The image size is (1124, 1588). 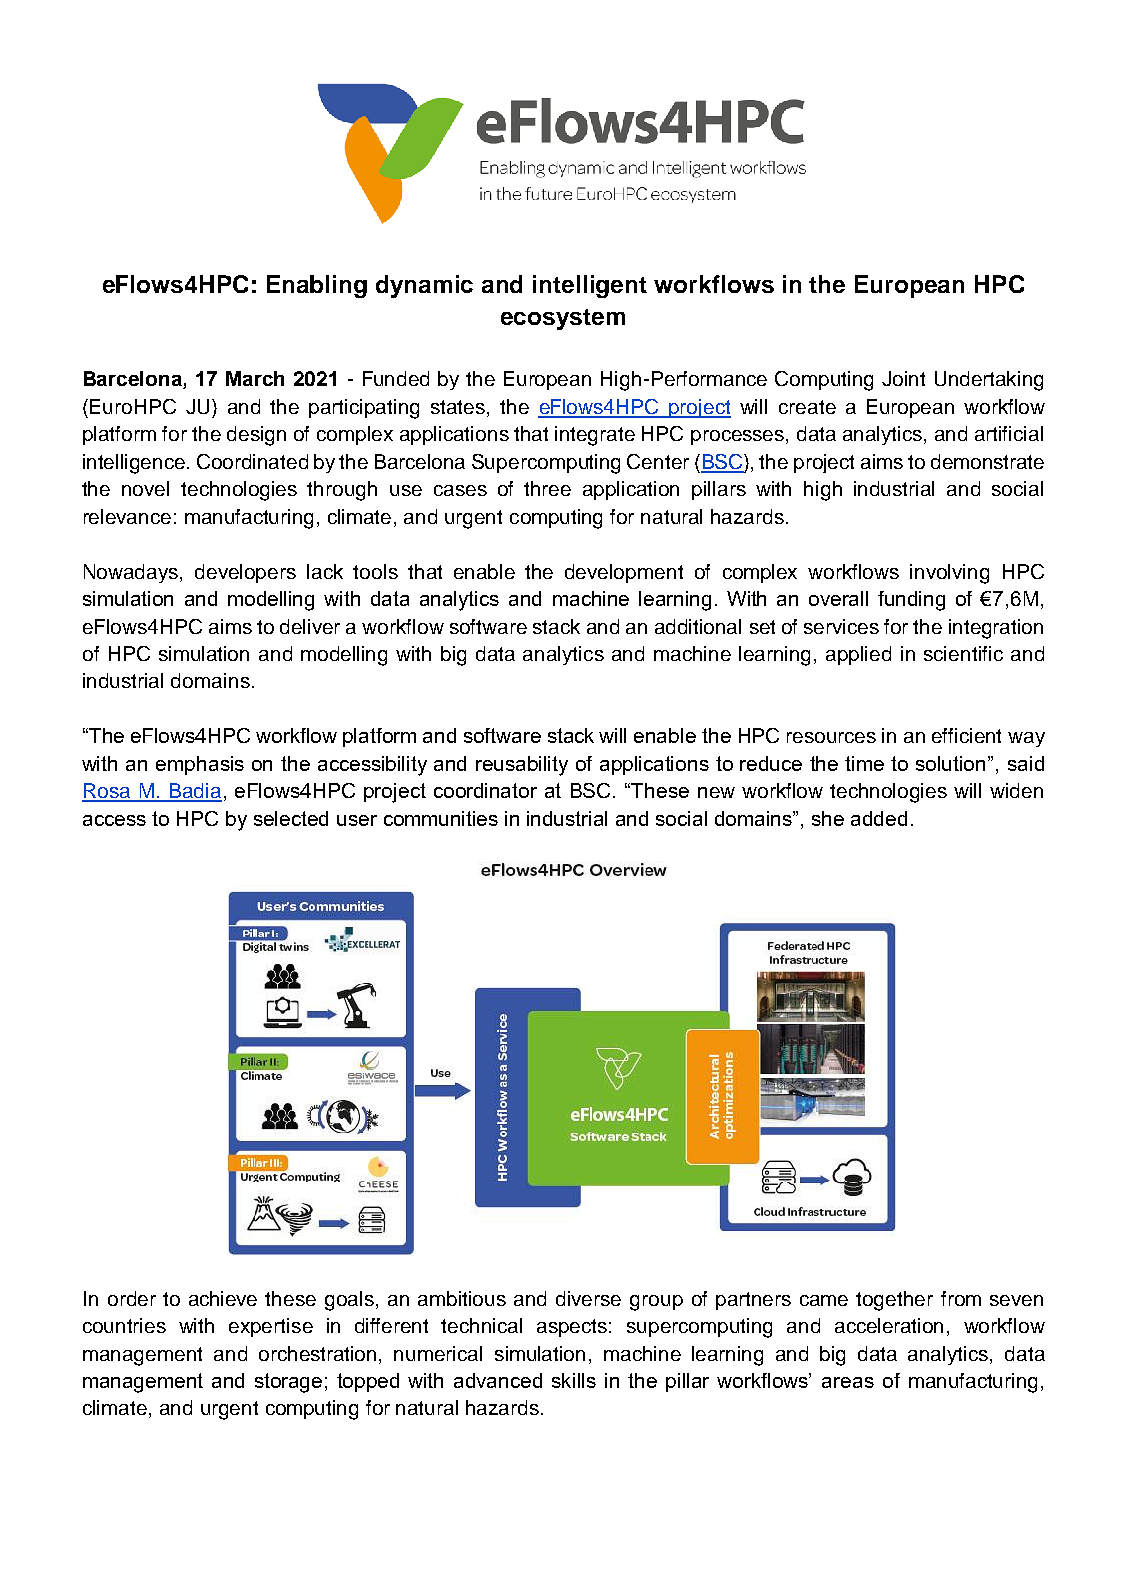 What do you see at coordinates (310, 626) in the screenshot?
I see `deliver` at bounding box center [310, 626].
